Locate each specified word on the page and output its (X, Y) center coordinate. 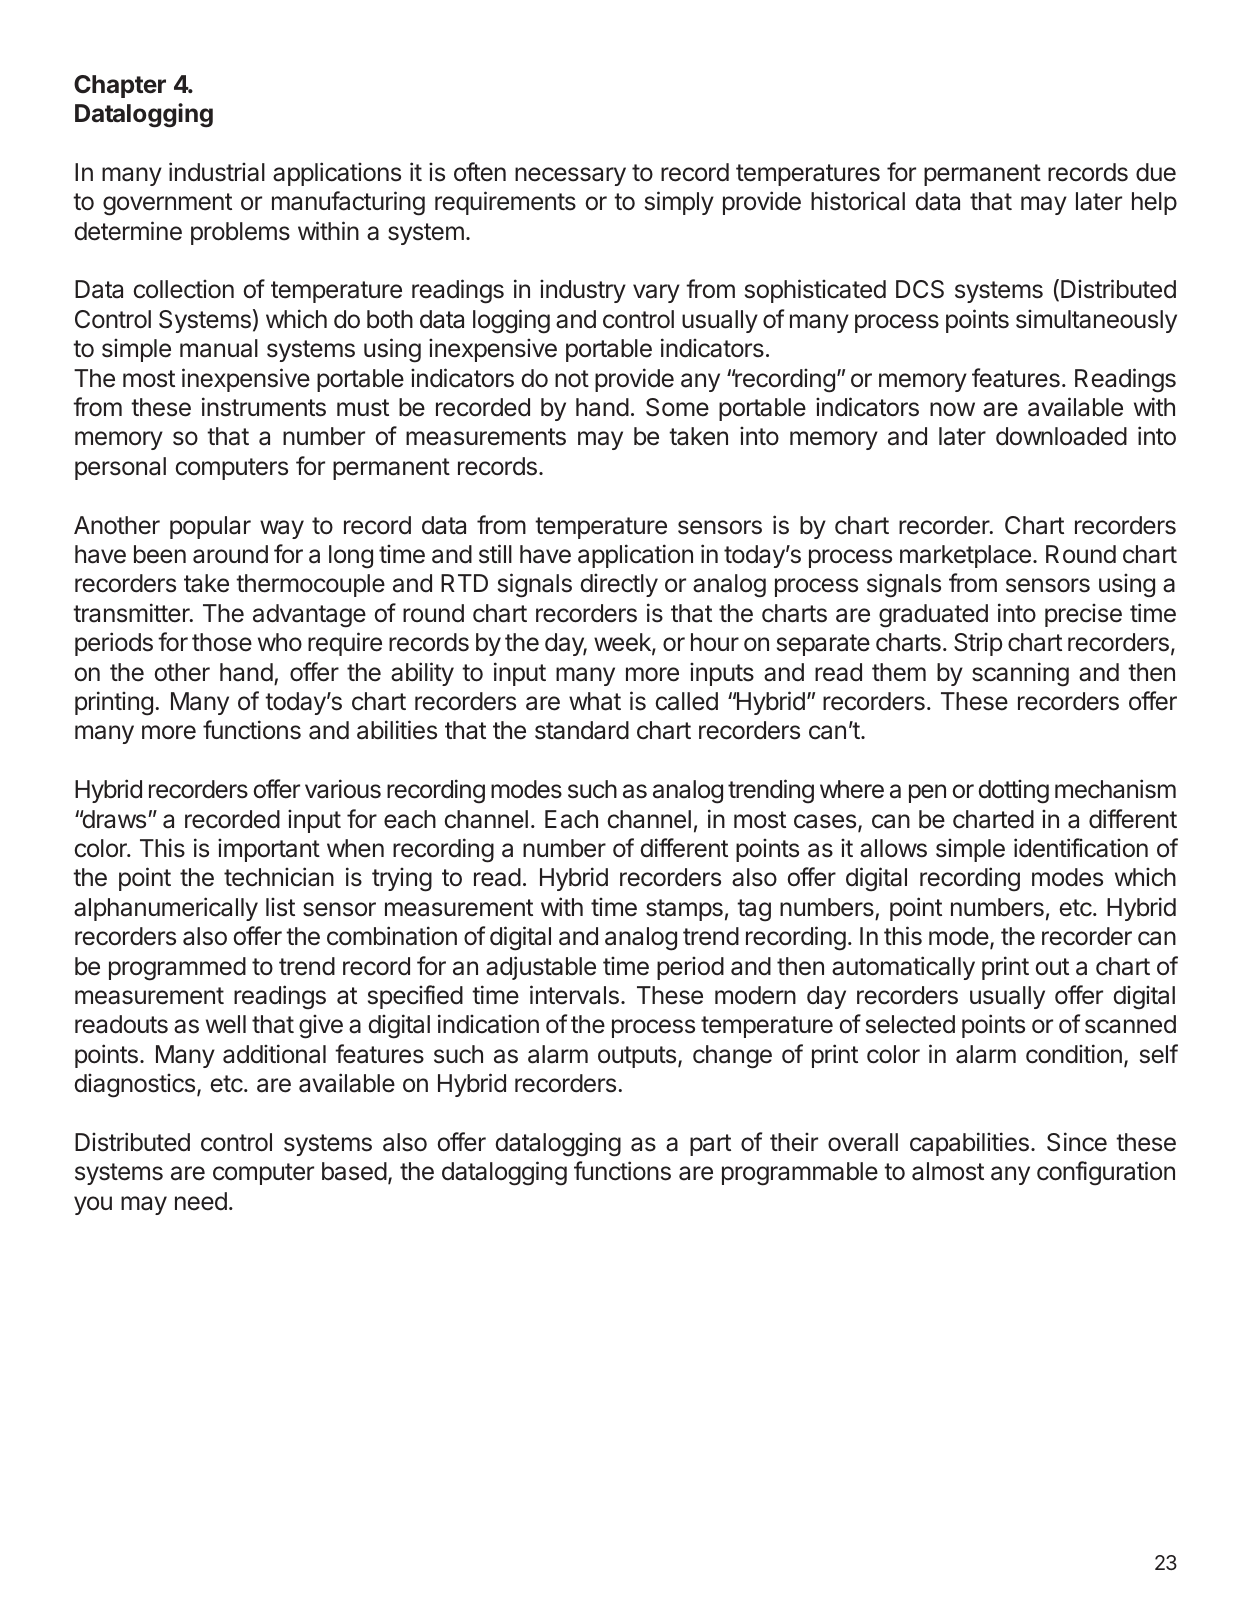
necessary (570, 176)
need (201, 1201)
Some (677, 407)
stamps (684, 910)
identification (1081, 848)
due (1156, 172)
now (952, 409)
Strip (978, 644)
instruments (264, 407)
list (280, 907)
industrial (217, 172)
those (222, 642)
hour (715, 642)
